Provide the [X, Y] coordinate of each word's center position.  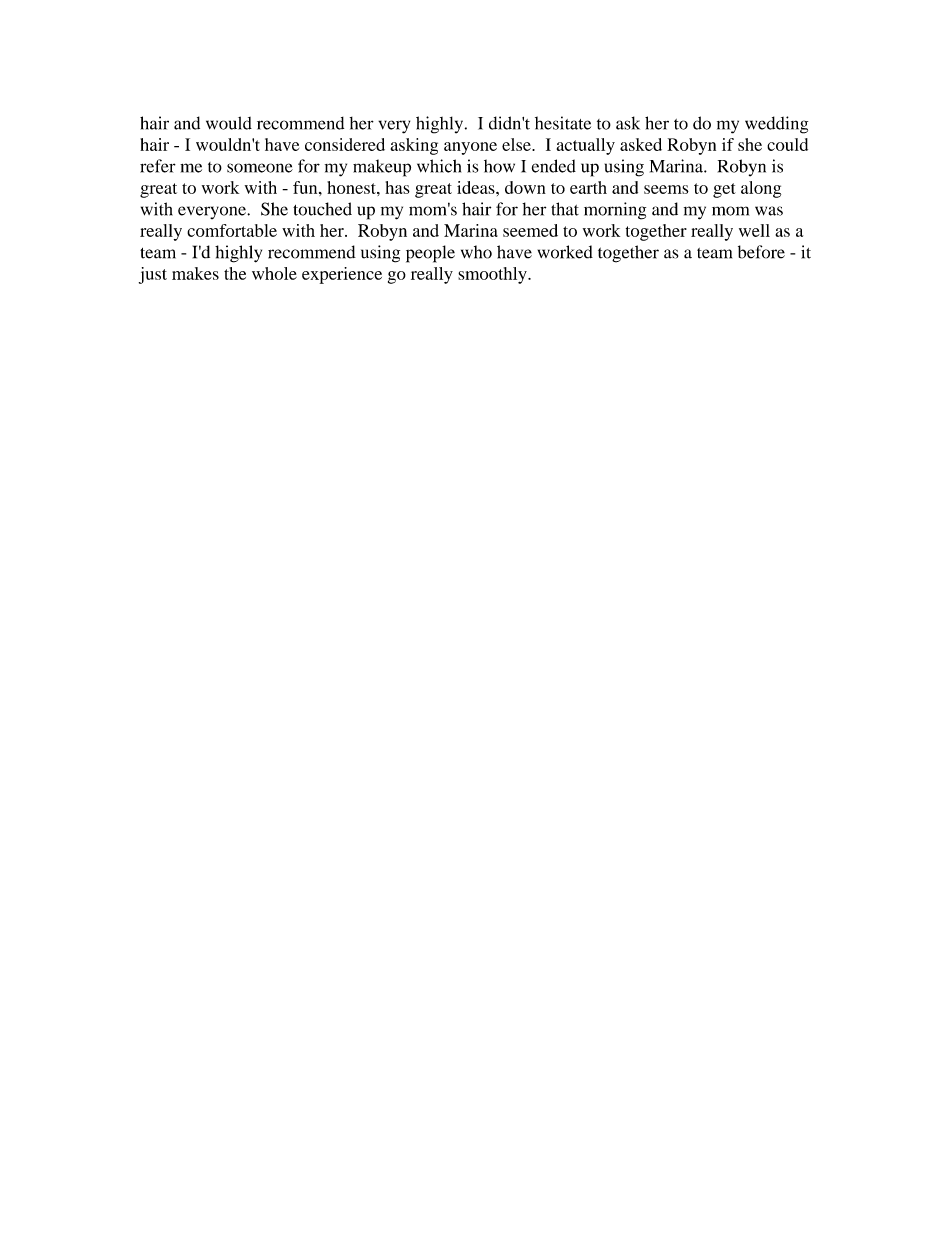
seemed [530, 230]
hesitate [563, 123]
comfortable [232, 230]
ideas [477, 187]
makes [195, 273]
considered [345, 144]
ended [554, 166]
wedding [776, 125]
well [754, 230]
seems [666, 189]
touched [322, 209]
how [499, 166]
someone [260, 168]
